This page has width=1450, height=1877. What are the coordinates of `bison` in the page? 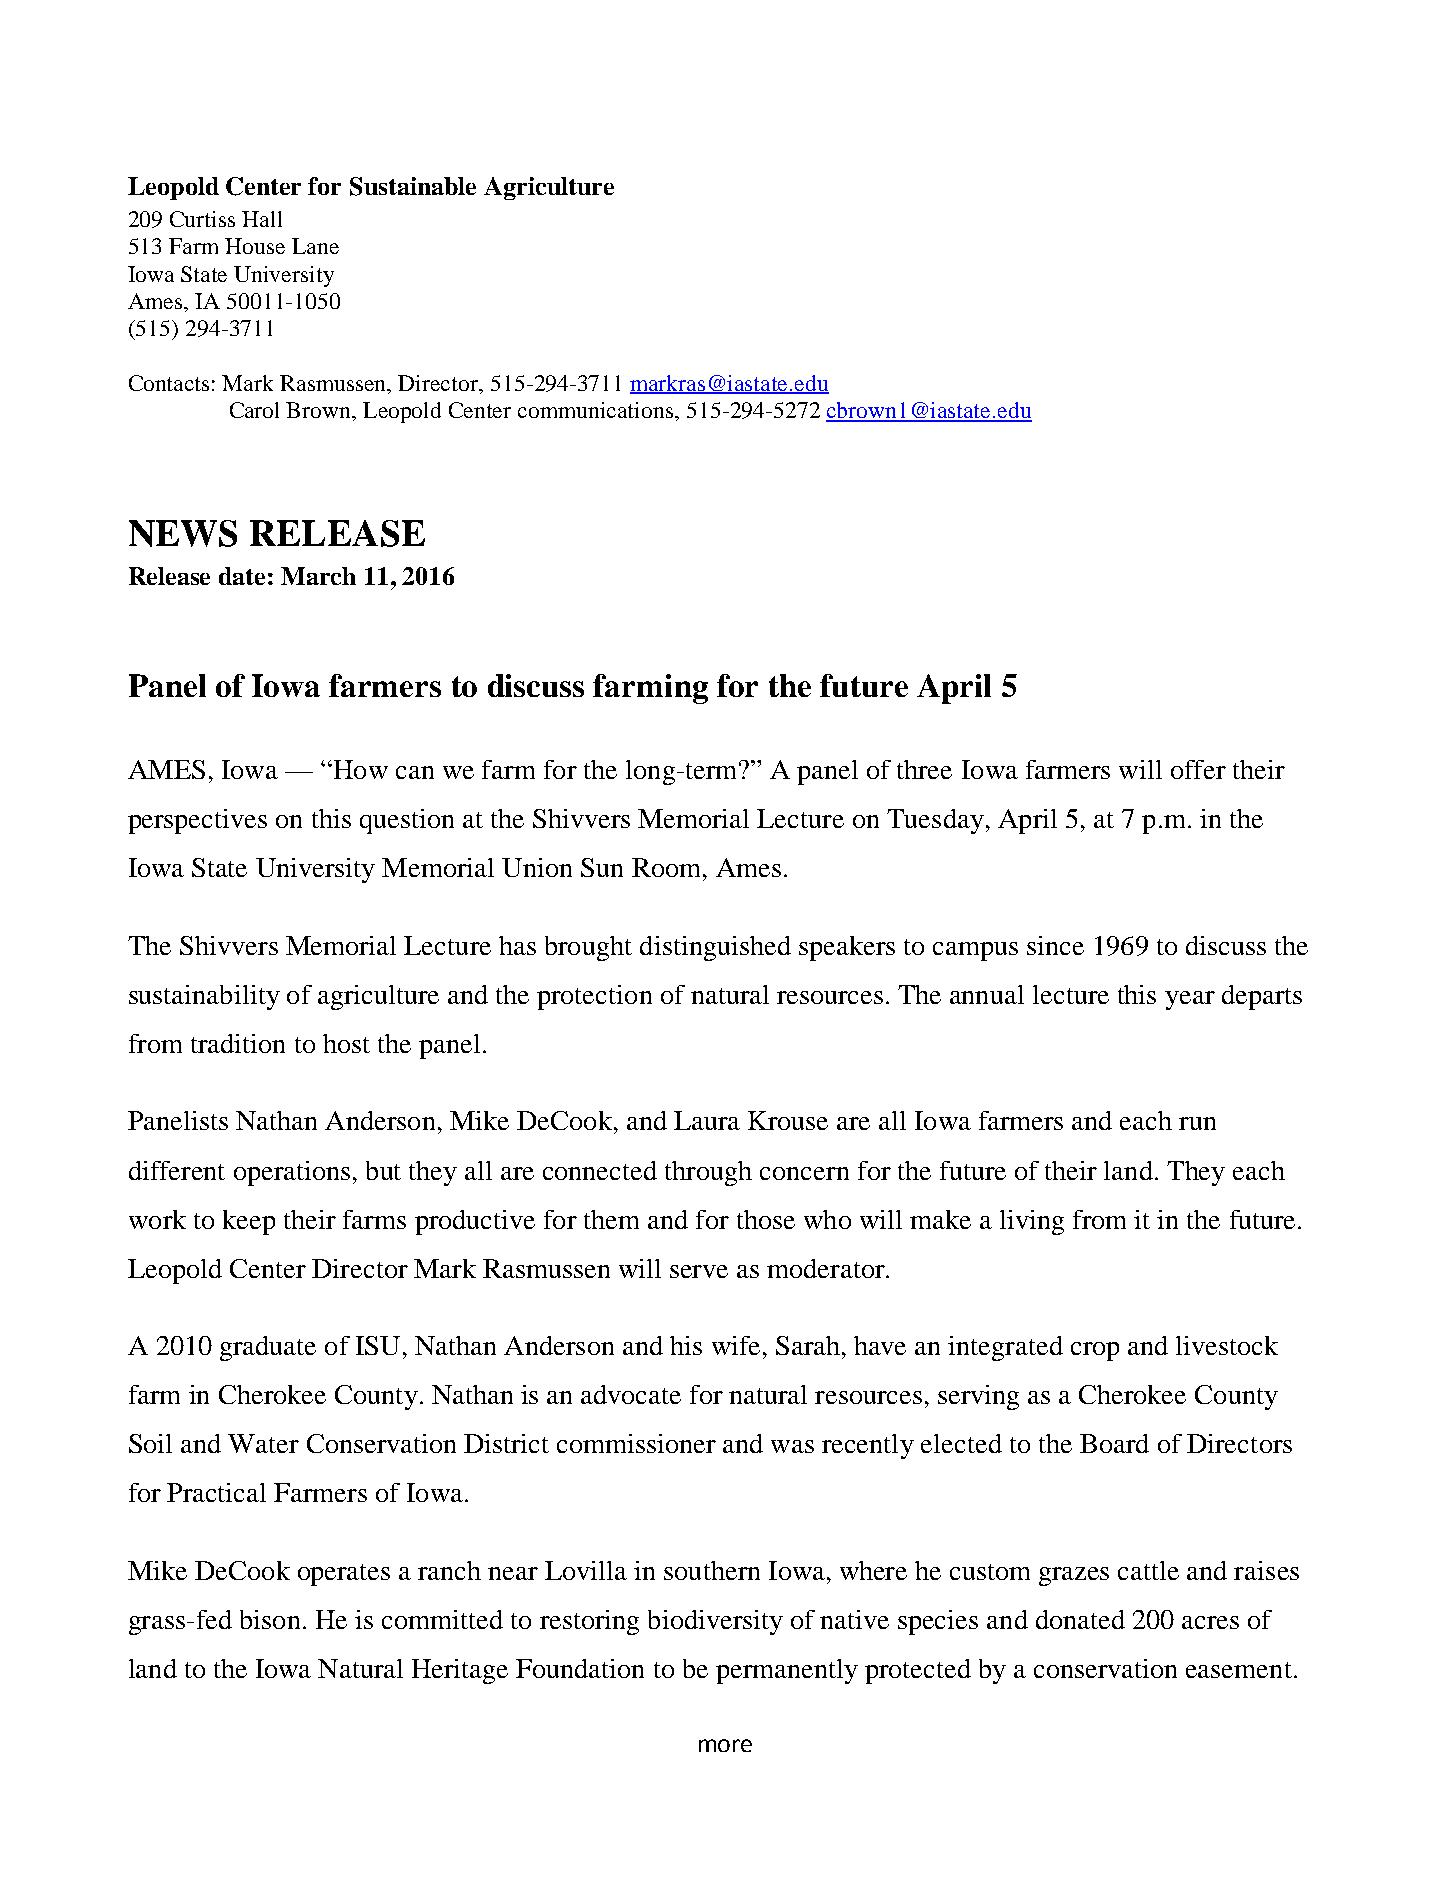 It's located at (270, 1619).
